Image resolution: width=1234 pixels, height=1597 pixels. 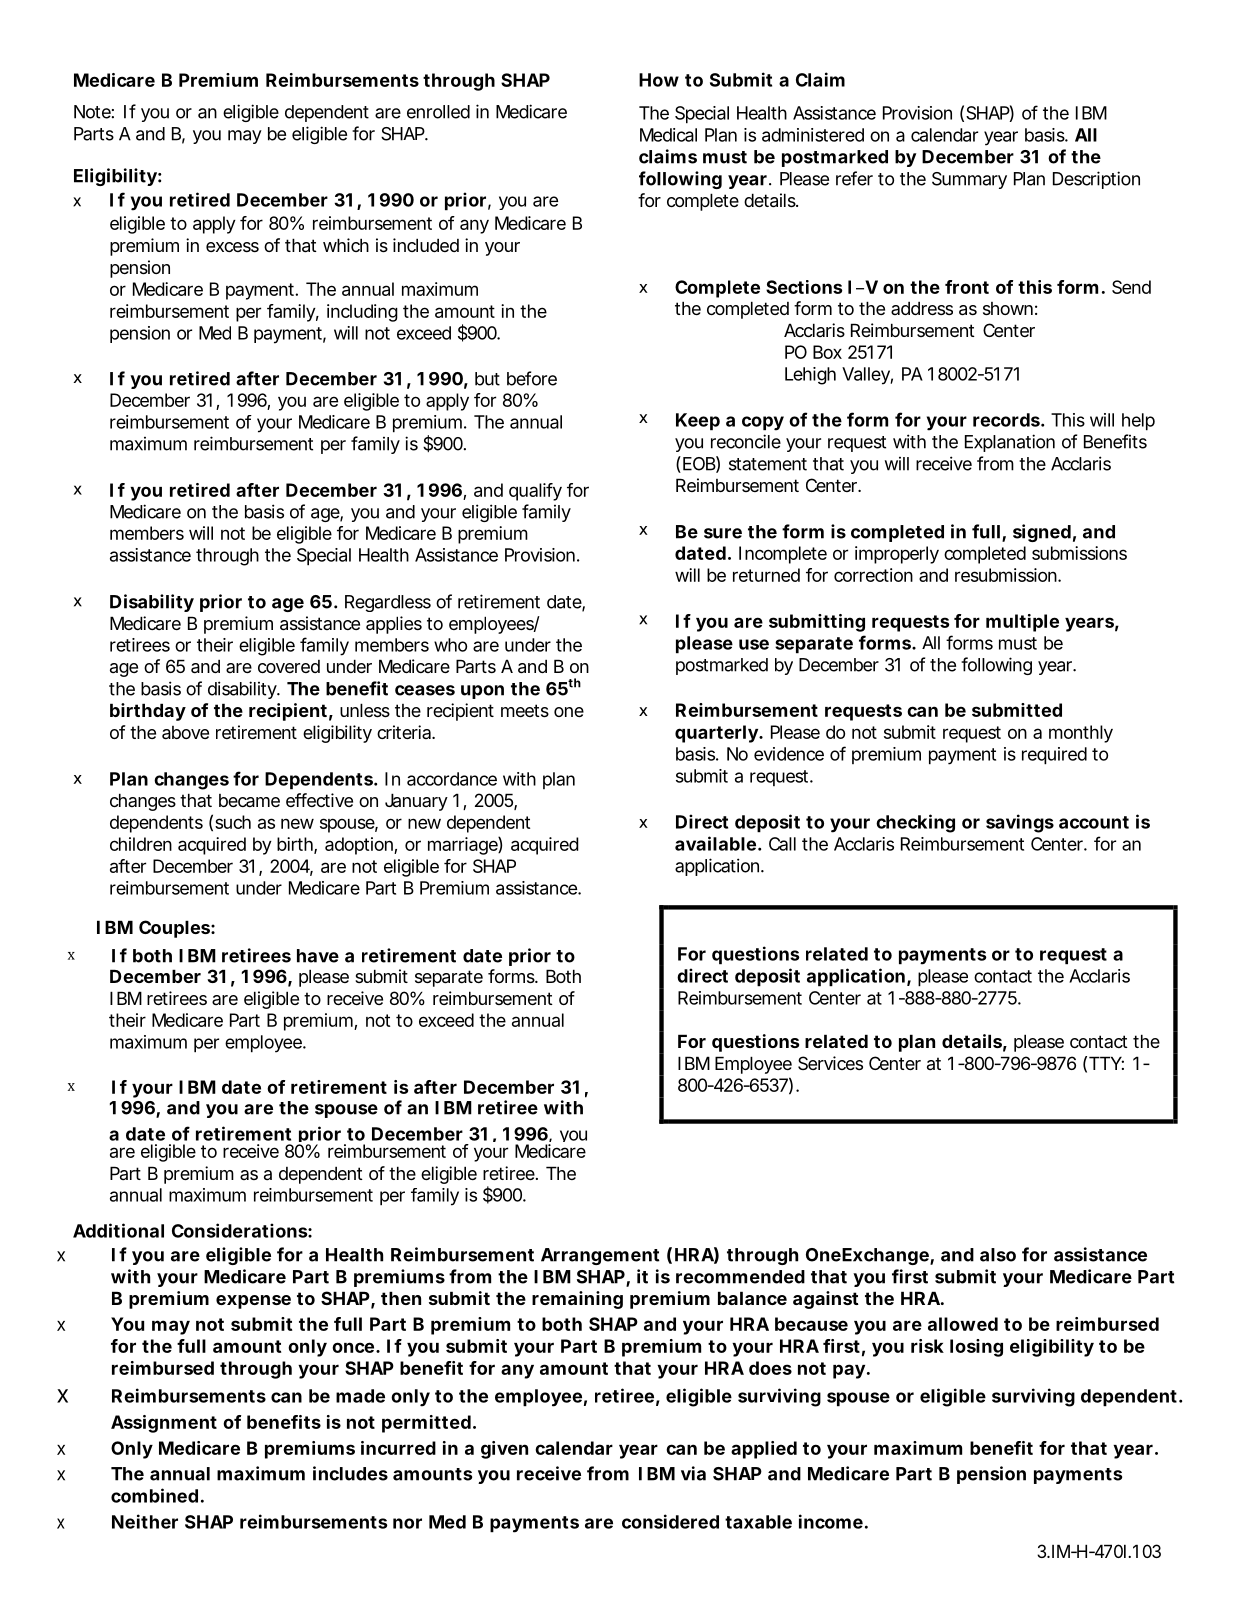 What do you see at coordinates (318, 956) in the image?
I see `have` at bounding box center [318, 956].
